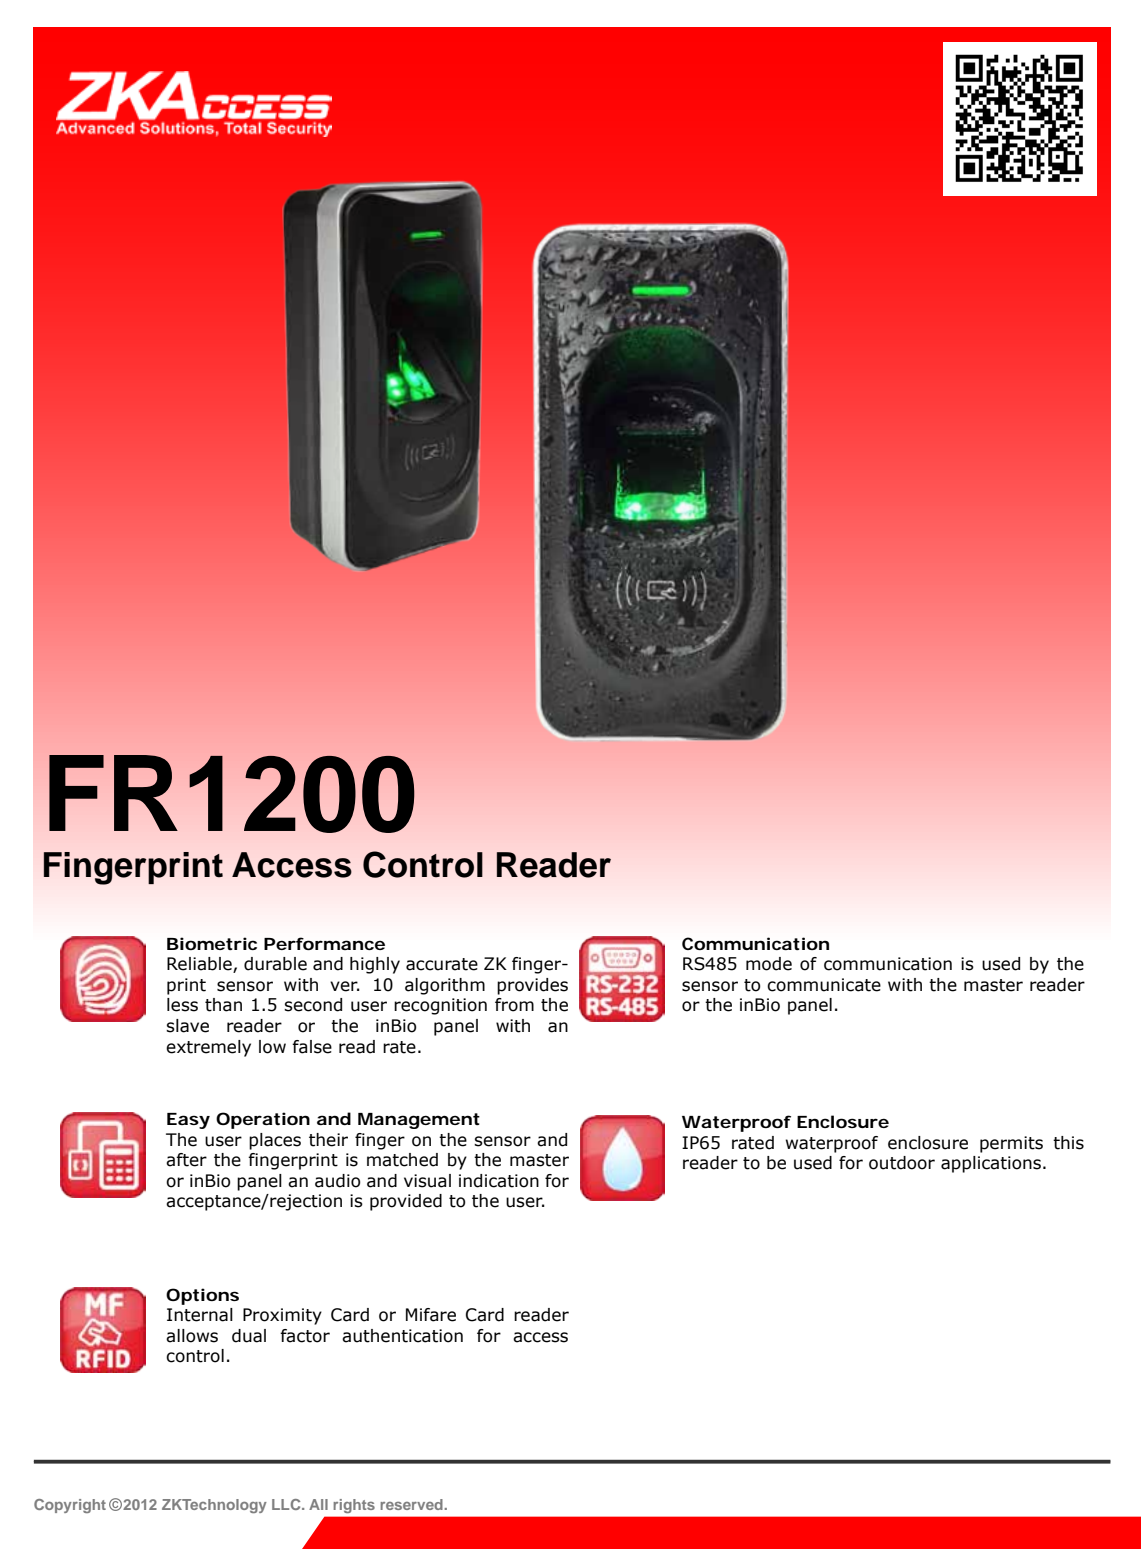 The image size is (1141, 1549). I want to click on rights, so click(354, 1506).
